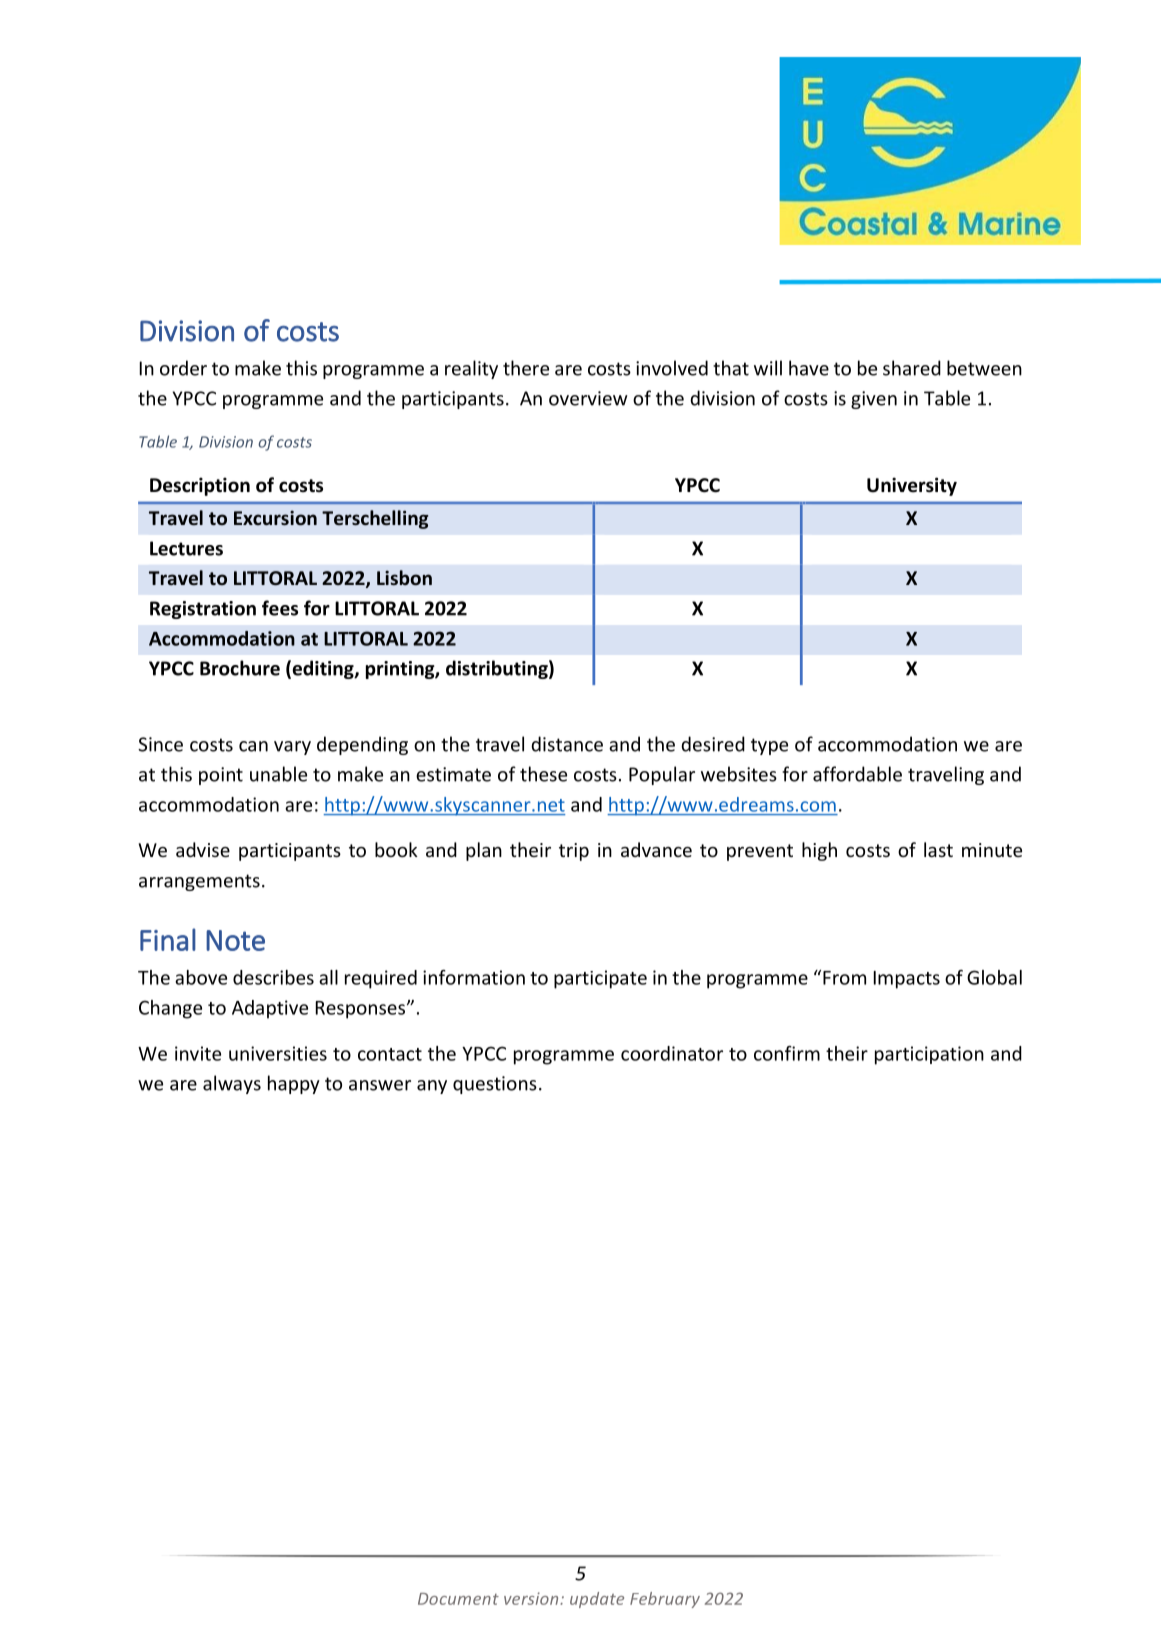 This image has width=1161, height=1641. I want to click on update, so click(597, 1600).
